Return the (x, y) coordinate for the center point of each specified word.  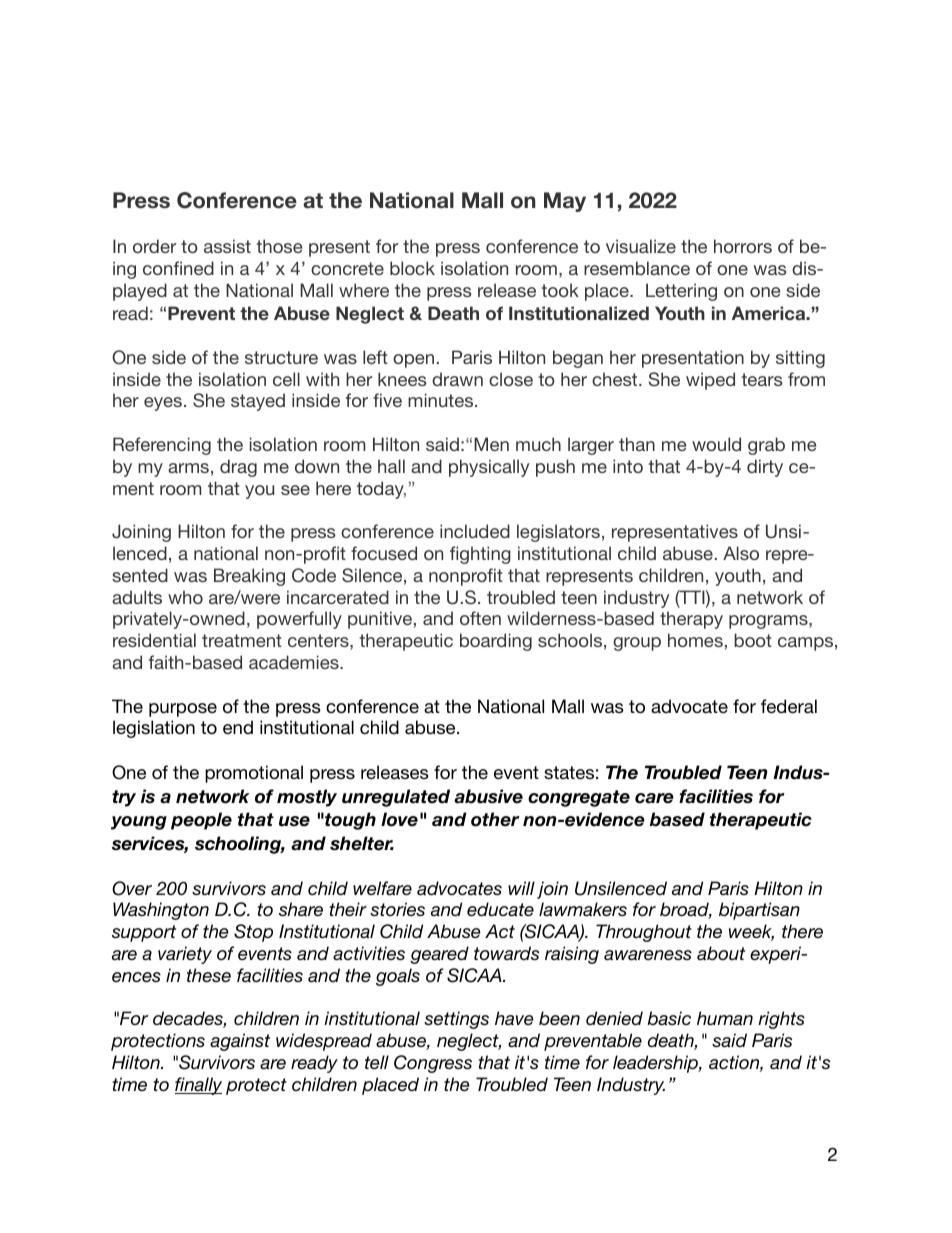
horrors (743, 246)
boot (753, 640)
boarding (496, 642)
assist (227, 246)
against (240, 1042)
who (185, 597)
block (412, 268)
